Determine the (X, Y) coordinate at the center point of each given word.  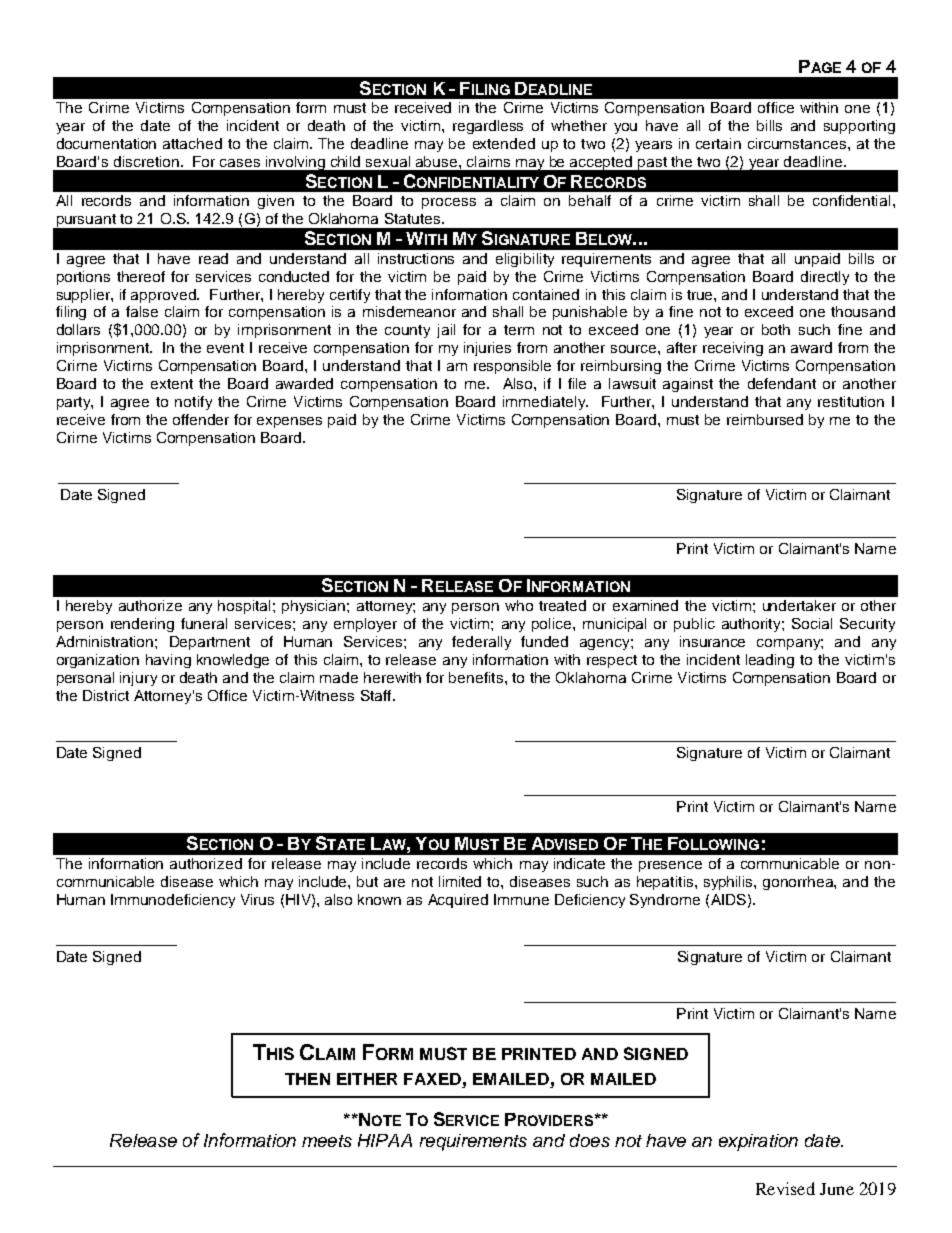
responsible (512, 367)
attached (192, 143)
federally (481, 643)
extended (504, 143)
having (168, 661)
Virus (257, 899)
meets (327, 1141)
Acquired (458, 901)
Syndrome (665, 901)
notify (193, 403)
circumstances (798, 143)
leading (770, 661)
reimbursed (765, 419)
